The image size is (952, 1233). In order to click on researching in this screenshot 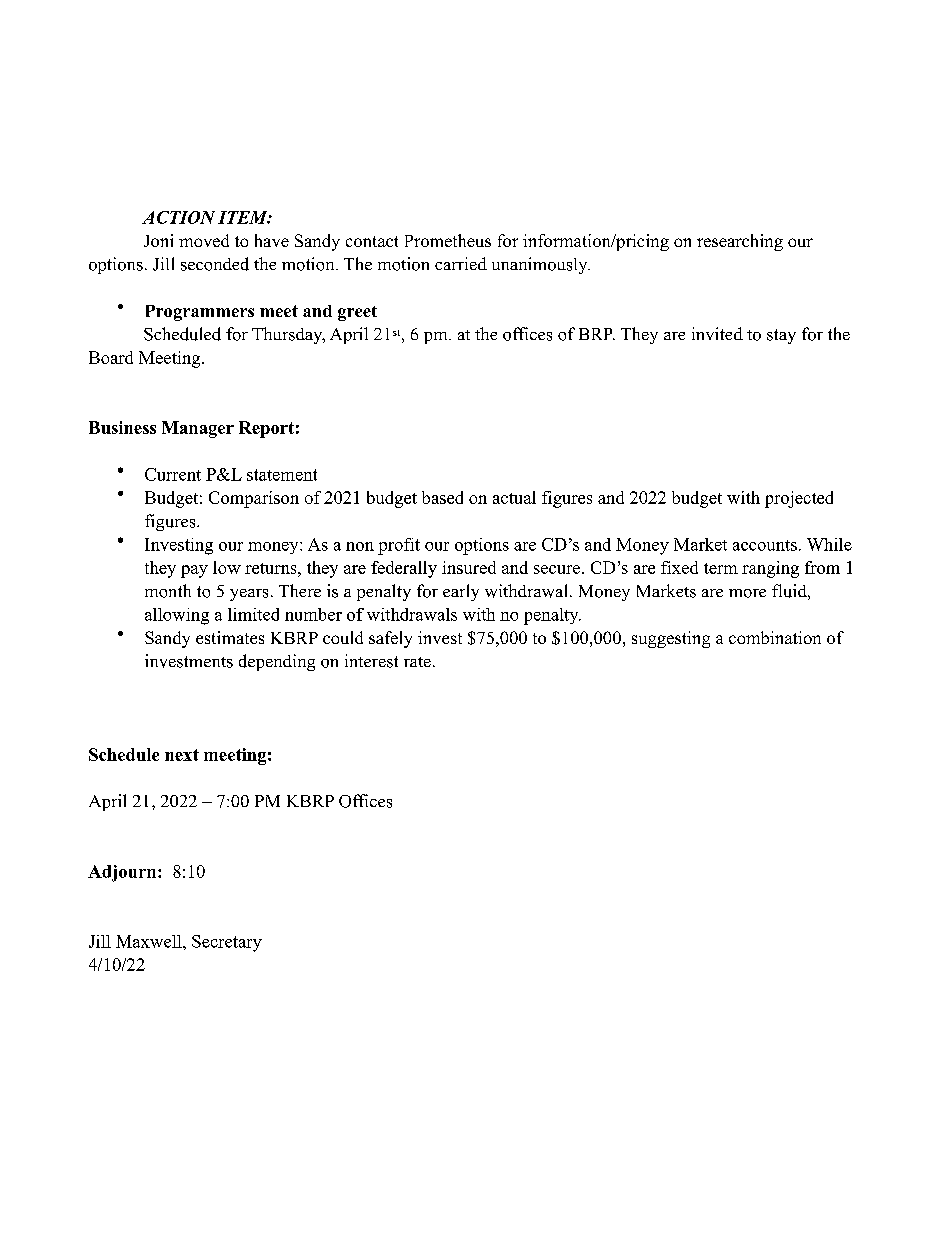, I will do `click(740, 242)`.
